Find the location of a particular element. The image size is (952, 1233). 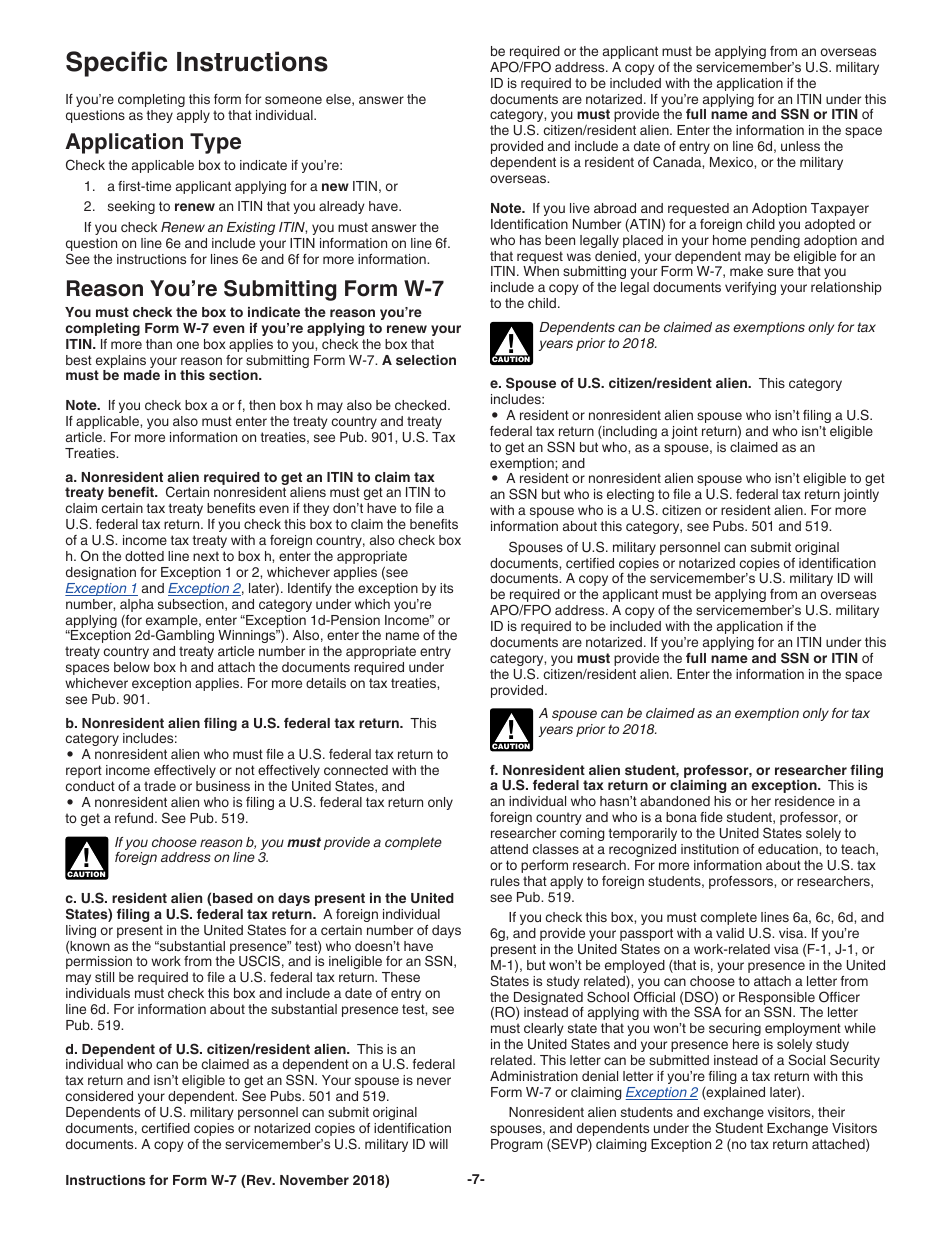

Program is located at coordinates (517, 1145).
